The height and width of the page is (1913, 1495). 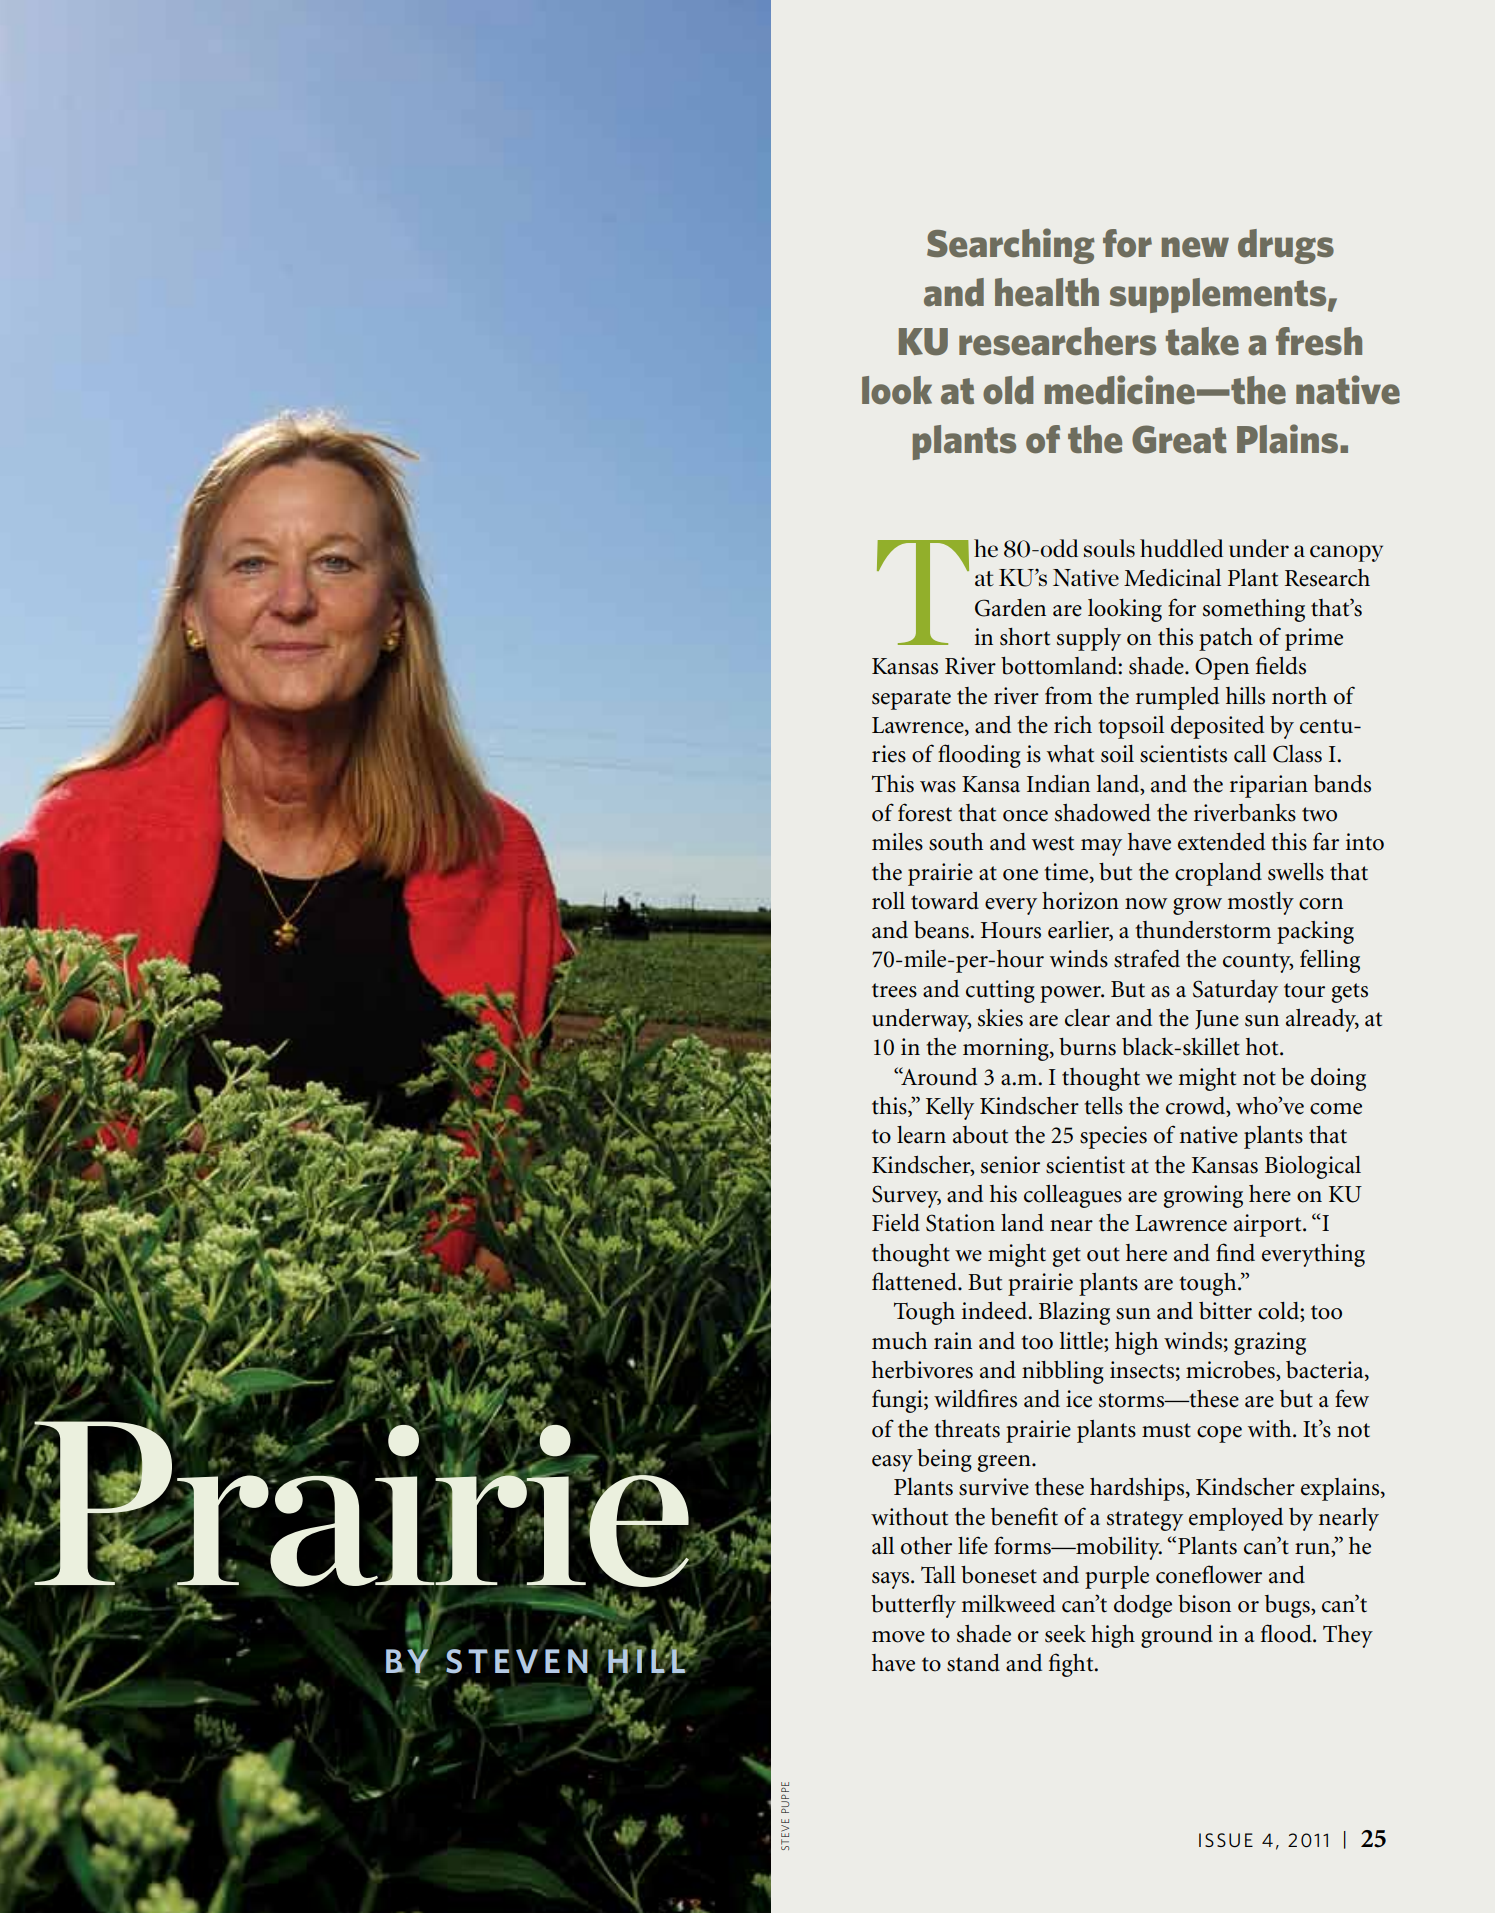 I want to click on drugs, so click(x=1286, y=246).
